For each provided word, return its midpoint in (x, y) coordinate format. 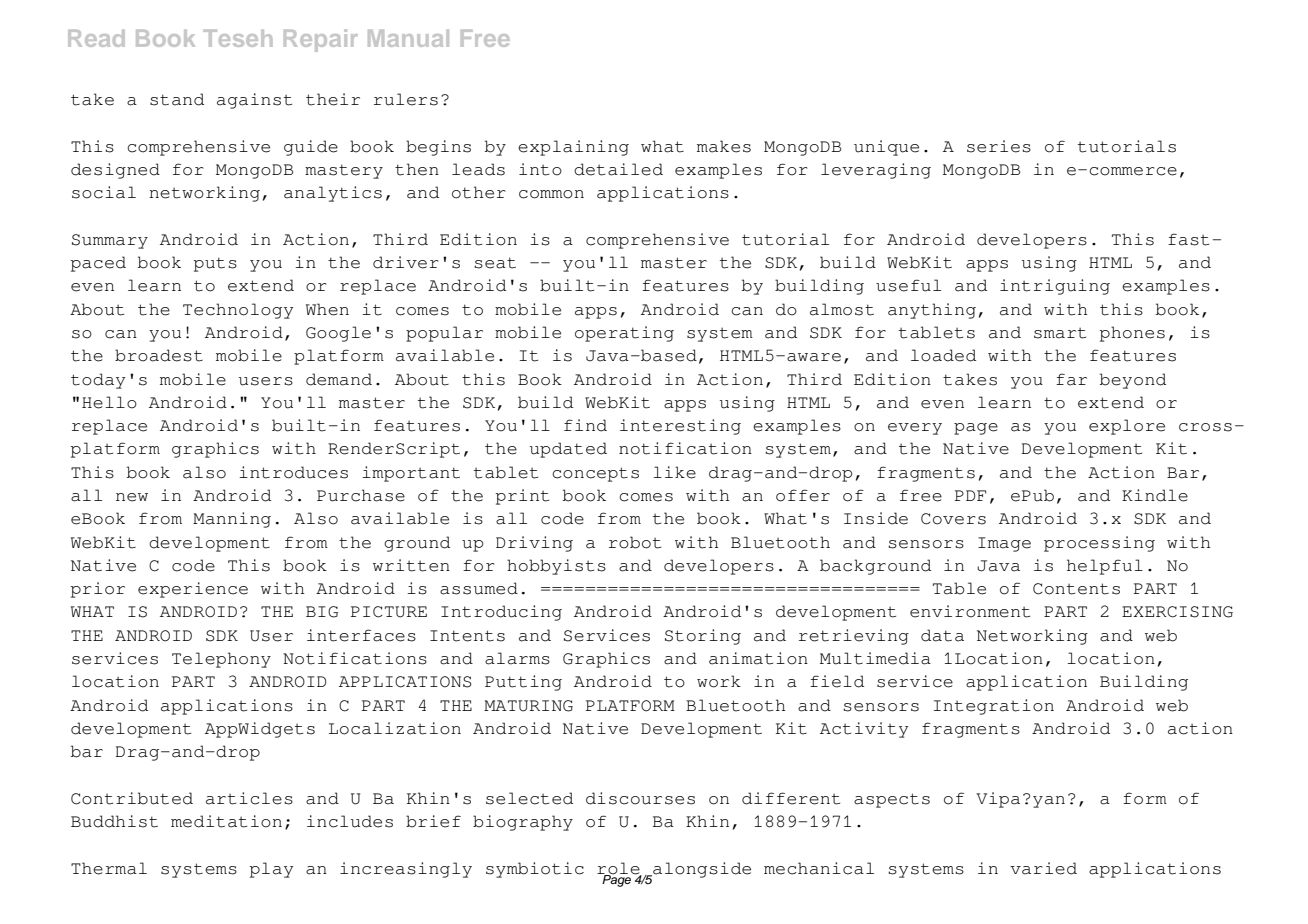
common (551, 194)
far (1071, 379)
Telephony (221, 660)
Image (1004, 544)
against (254, 101)
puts (215, 264)
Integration (994, 707)
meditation (226, 821)
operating (624, 334)
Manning (232, 520)
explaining (573, 148)
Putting (523, 683)
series (999, 146)
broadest (159, 355)
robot (635, 542)
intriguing (1055, 287)
